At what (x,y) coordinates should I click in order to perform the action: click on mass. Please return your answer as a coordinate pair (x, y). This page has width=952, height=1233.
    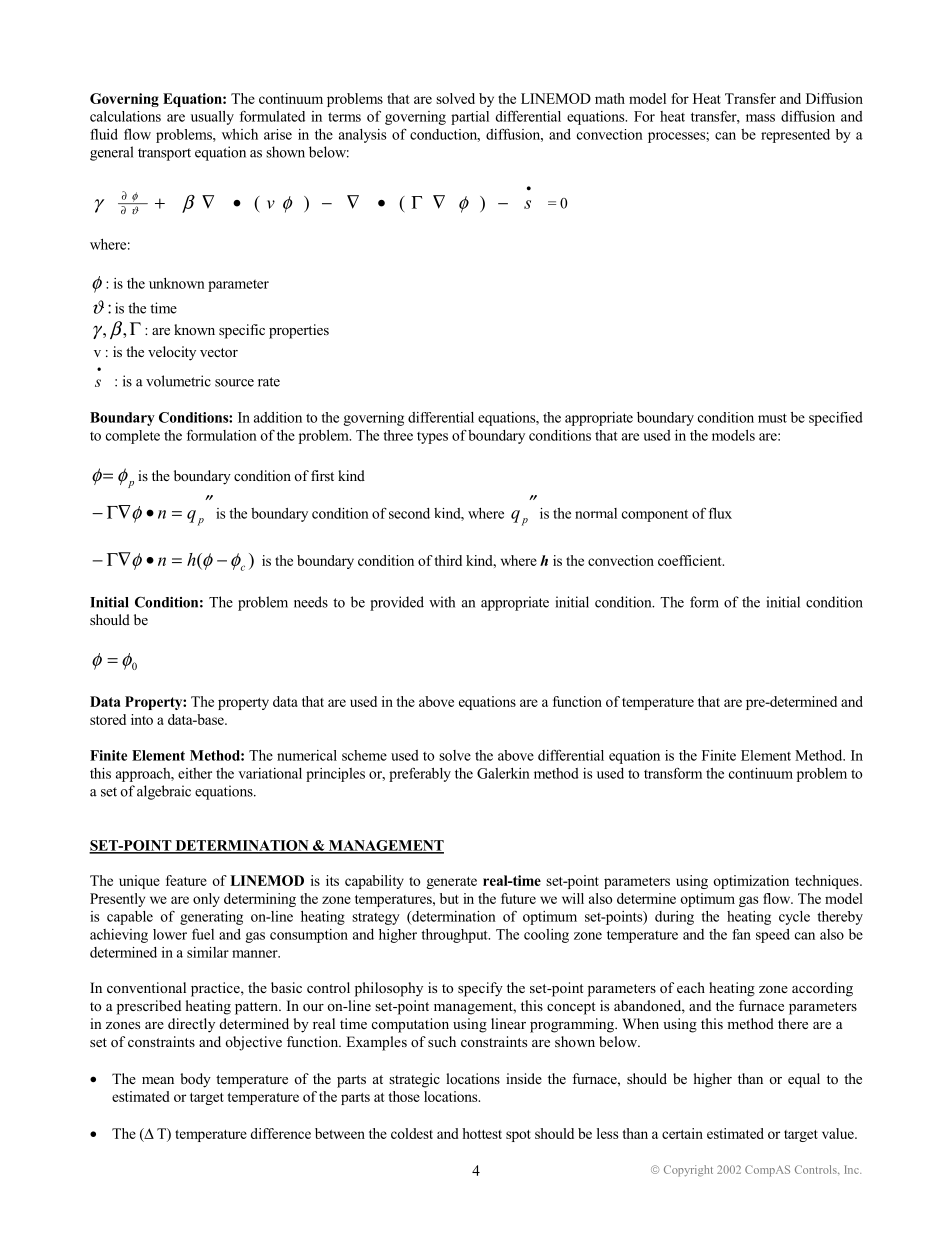
    Looking at the image, I should click on (760, 118).
